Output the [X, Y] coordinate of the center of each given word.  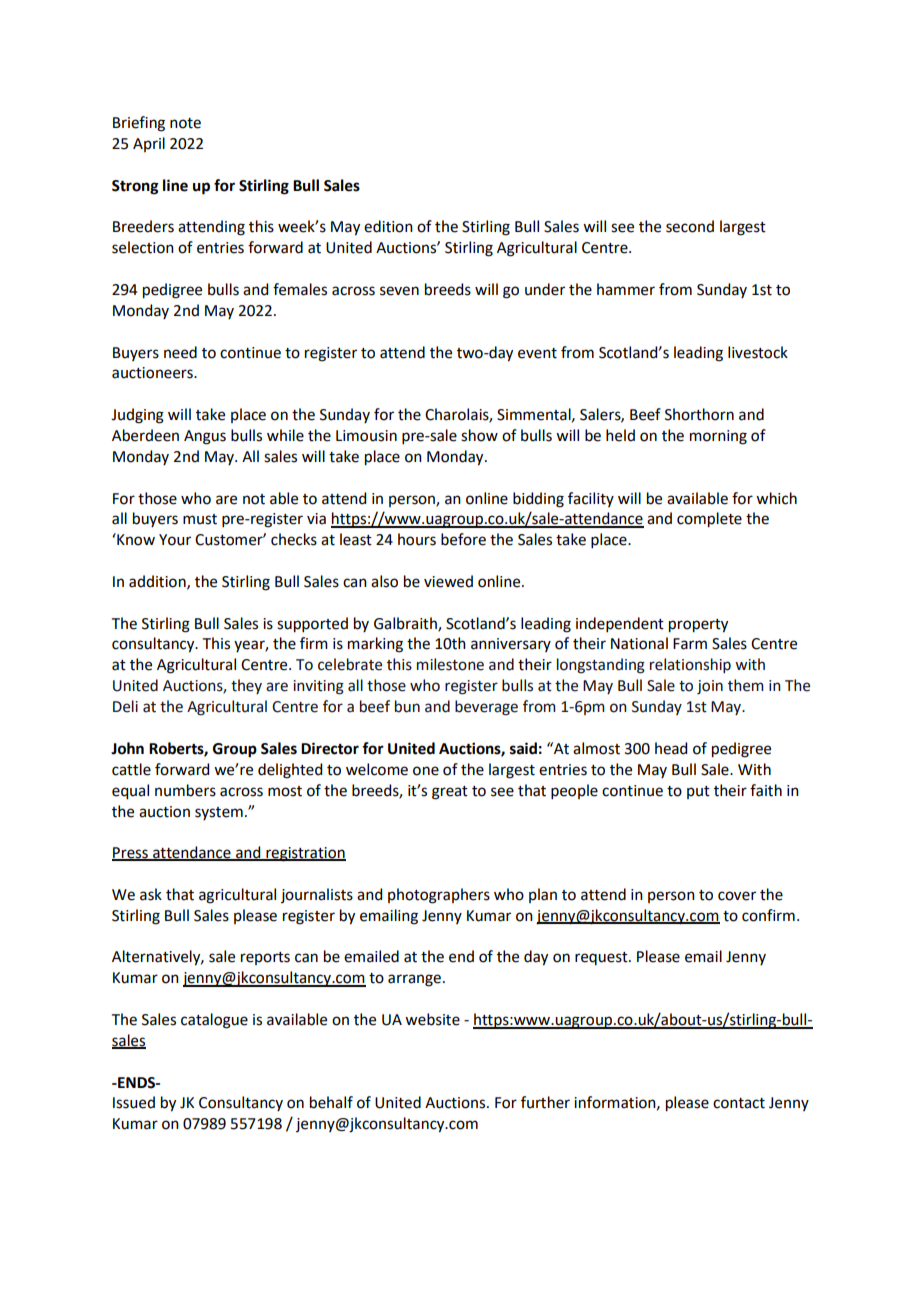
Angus [205, 437]
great [450, 793]
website [432, 1019]
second [690, 226]
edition [388, 226]
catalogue [214, 1021]
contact [739, 1103]
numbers [185, 790]
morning [718, 437]
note [185, 123]
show [479, 435]
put [698, 792]
